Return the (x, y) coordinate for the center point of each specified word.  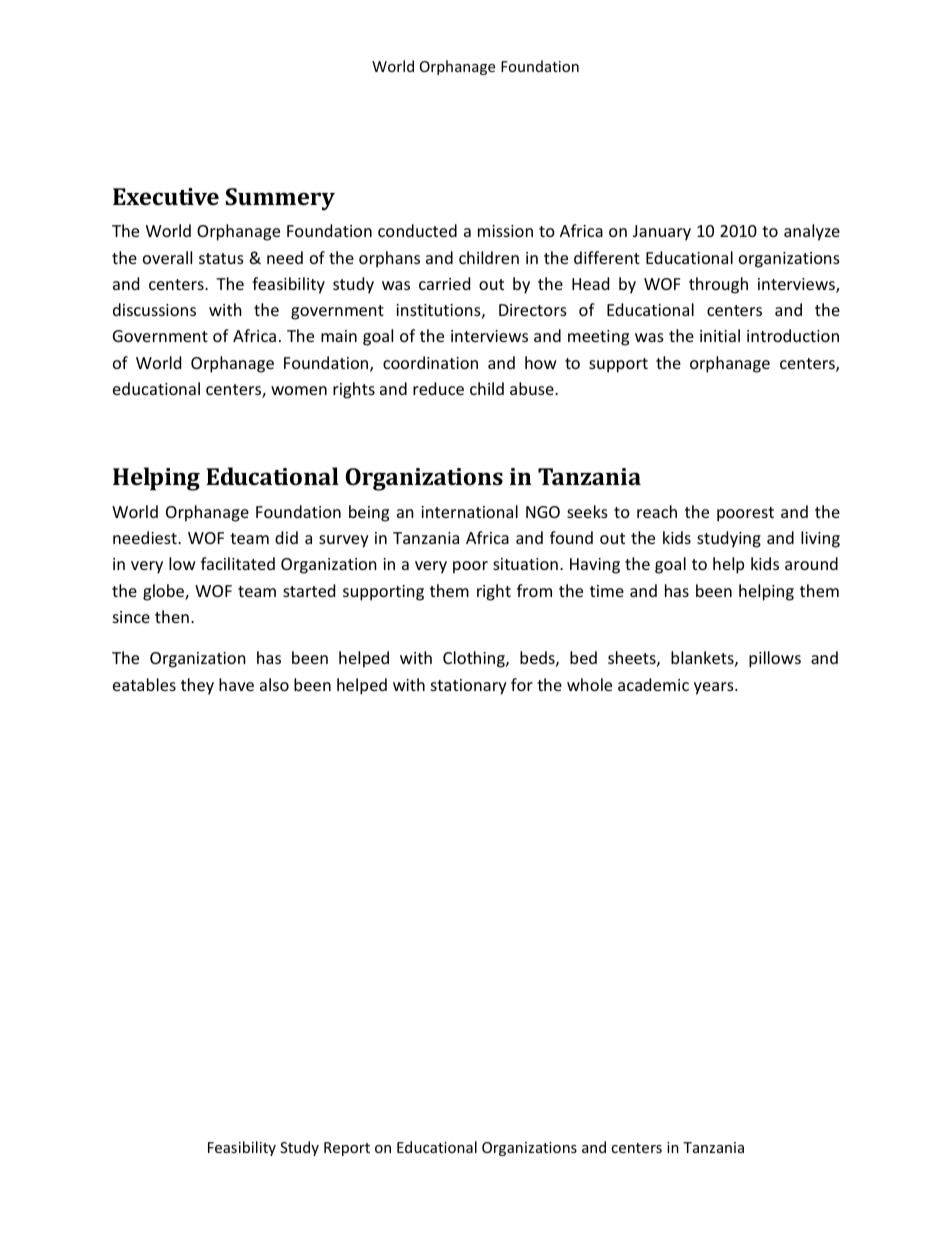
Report (347, 1149)
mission (505, 231)
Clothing (475, 659)
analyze (812, 232)
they (197, 686)
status (221, 258)
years (715, 688)
